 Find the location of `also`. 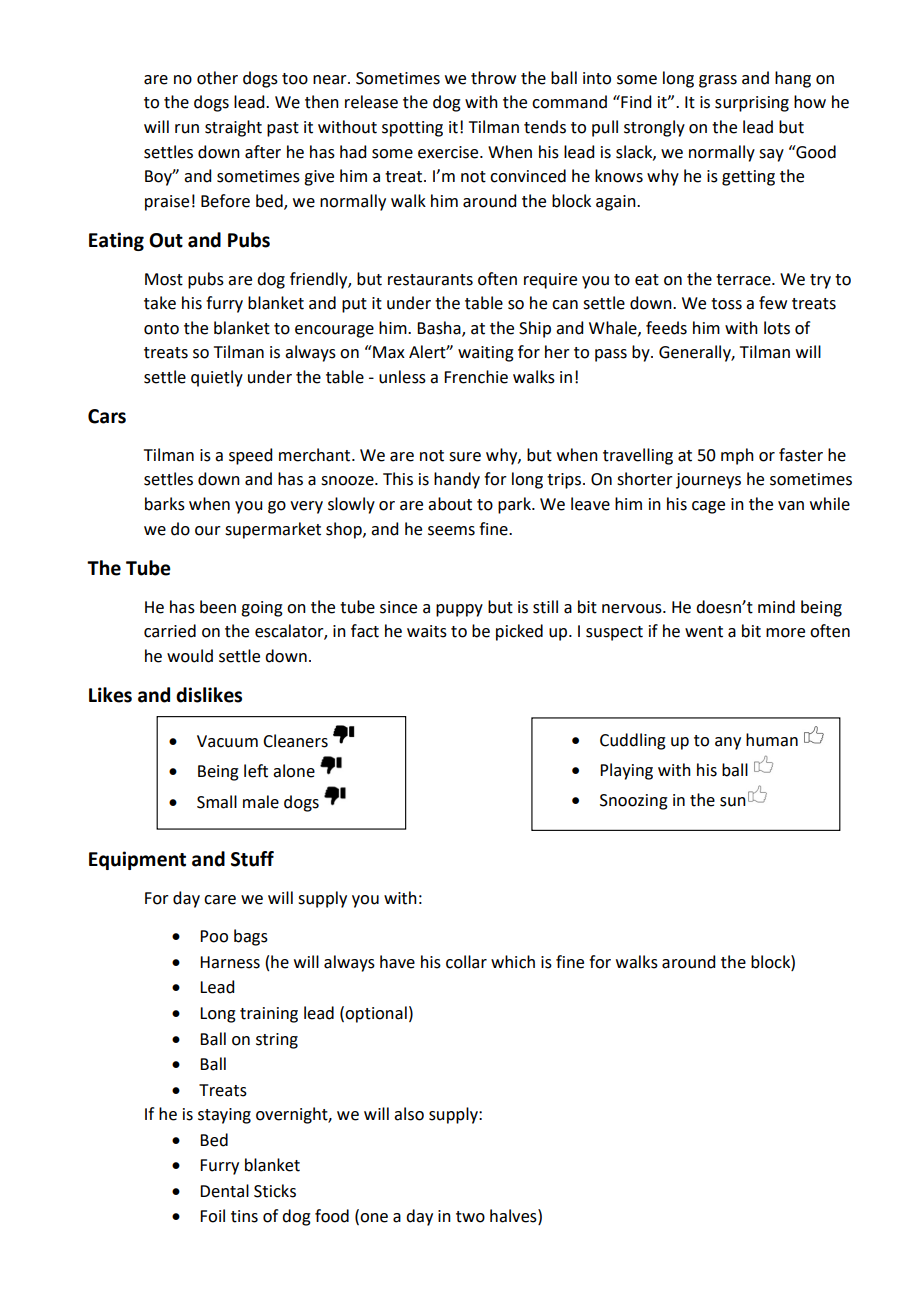

also is located at coordinates (409, 1114).
